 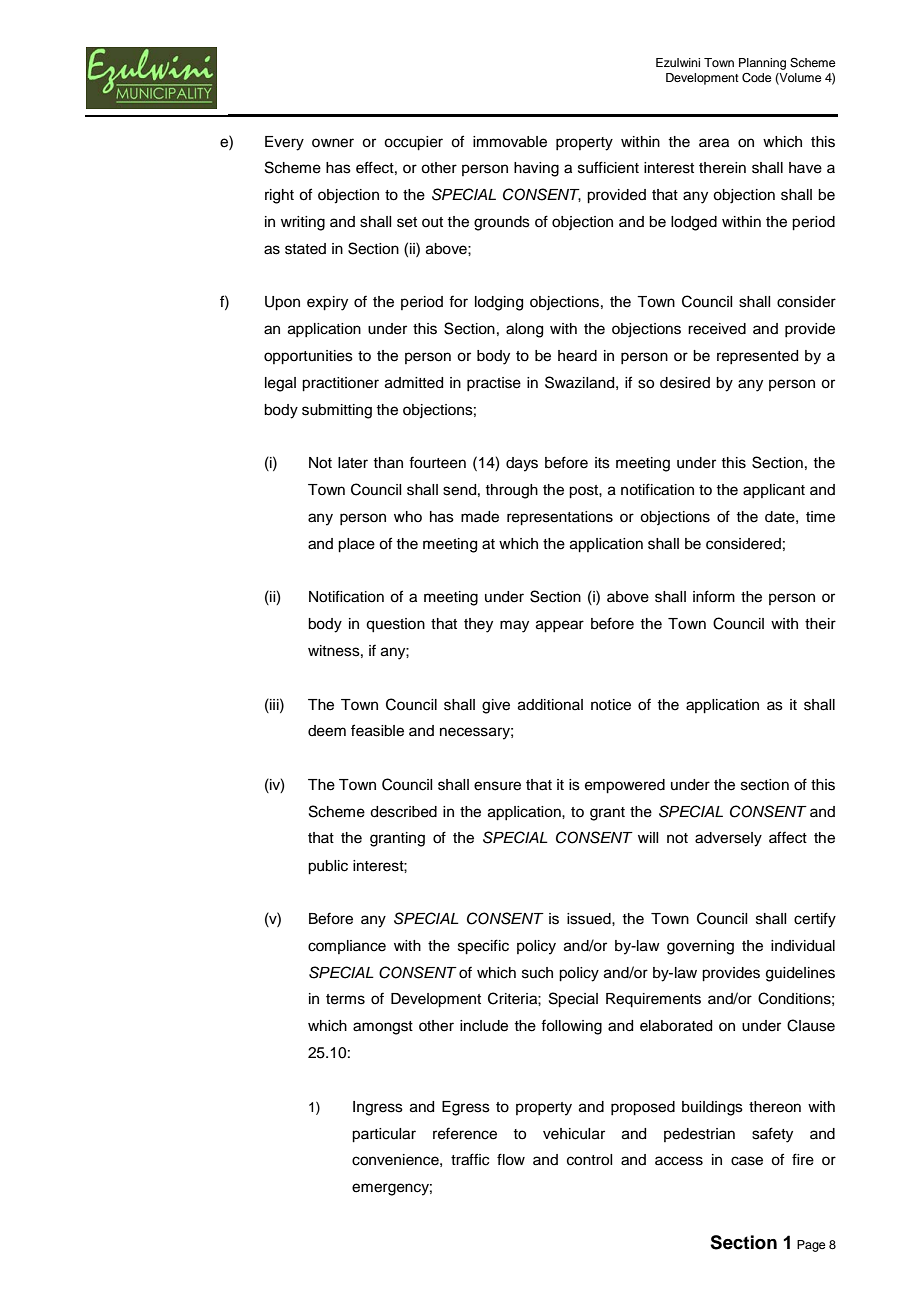 What do you see at coordinates (395, 625) in the page?
I see `question` at bounding box center [395, 625].
